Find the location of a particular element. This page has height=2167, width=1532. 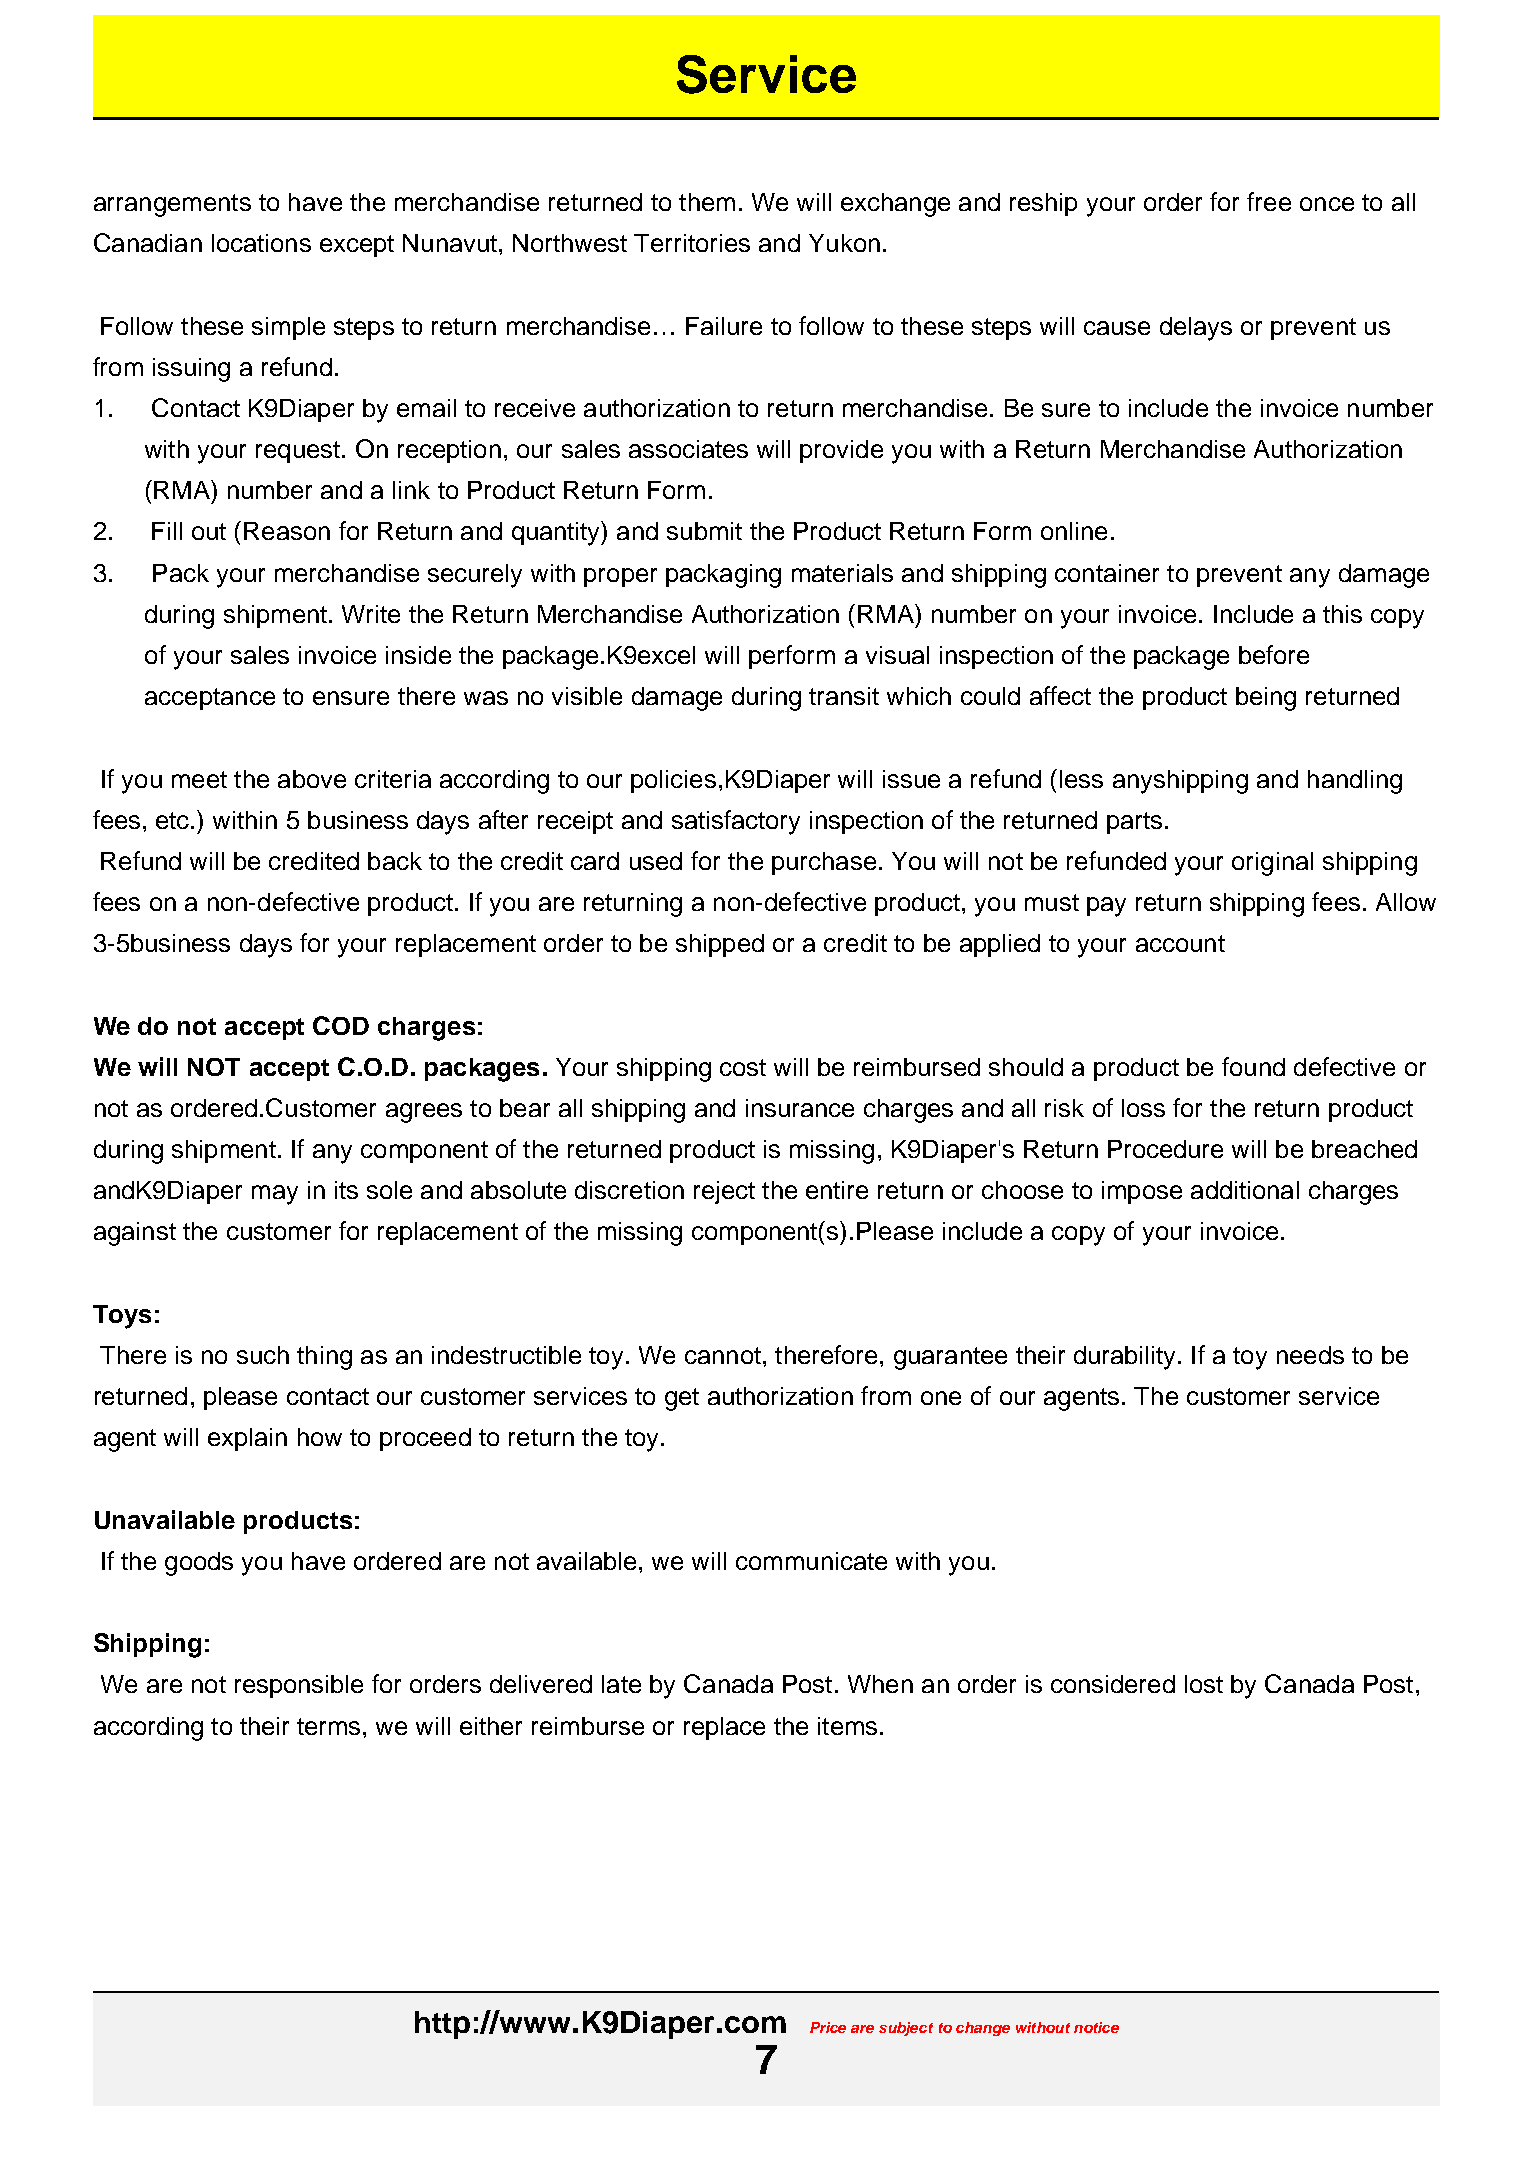

found is located at coordinates (1253, 1066).
